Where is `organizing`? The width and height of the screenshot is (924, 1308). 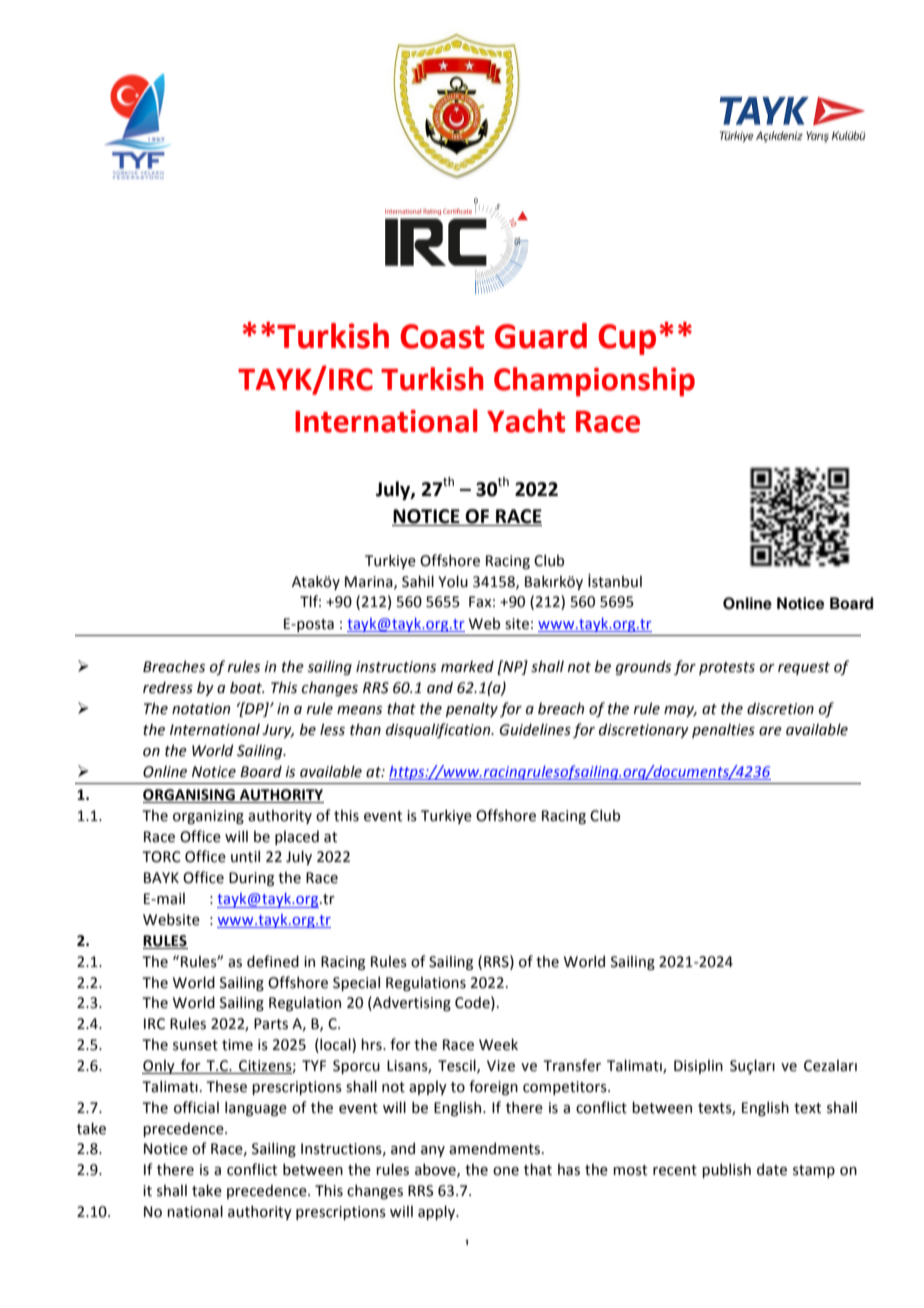
organizing is located at coordinates (208, 817).
